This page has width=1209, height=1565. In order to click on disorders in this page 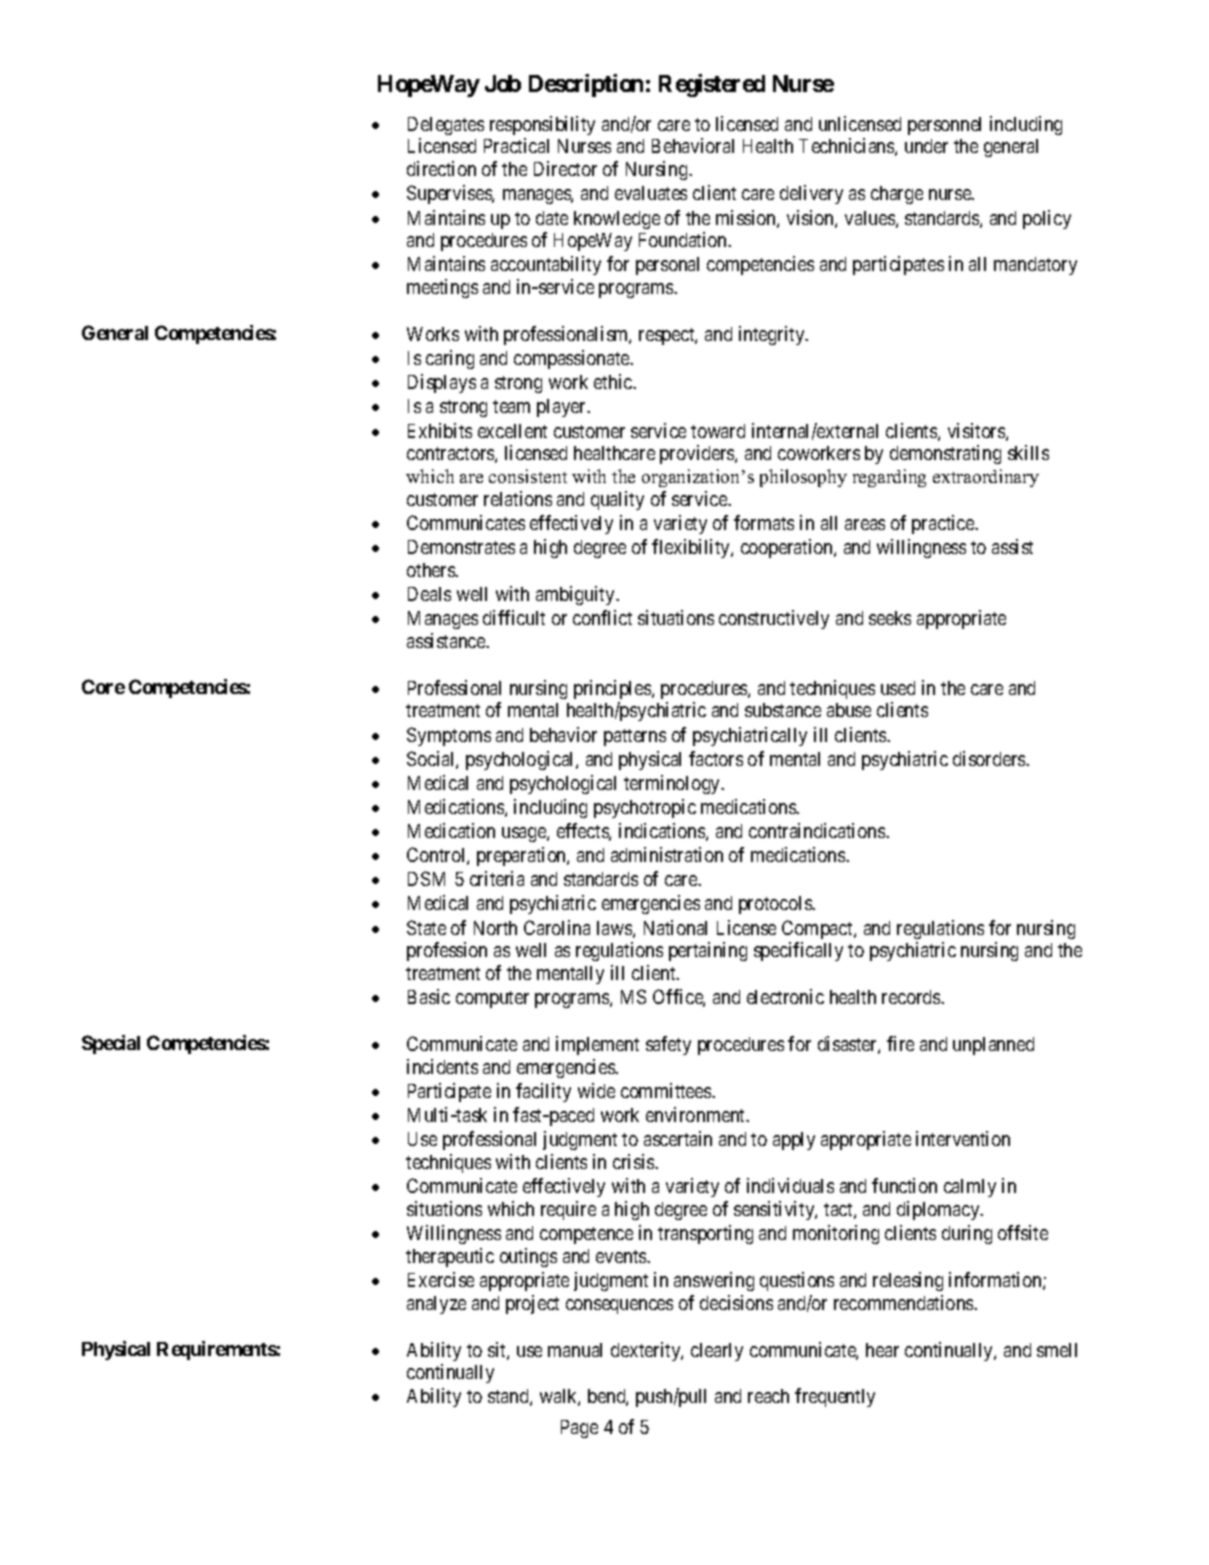, I will do `click(990, 758)`.
